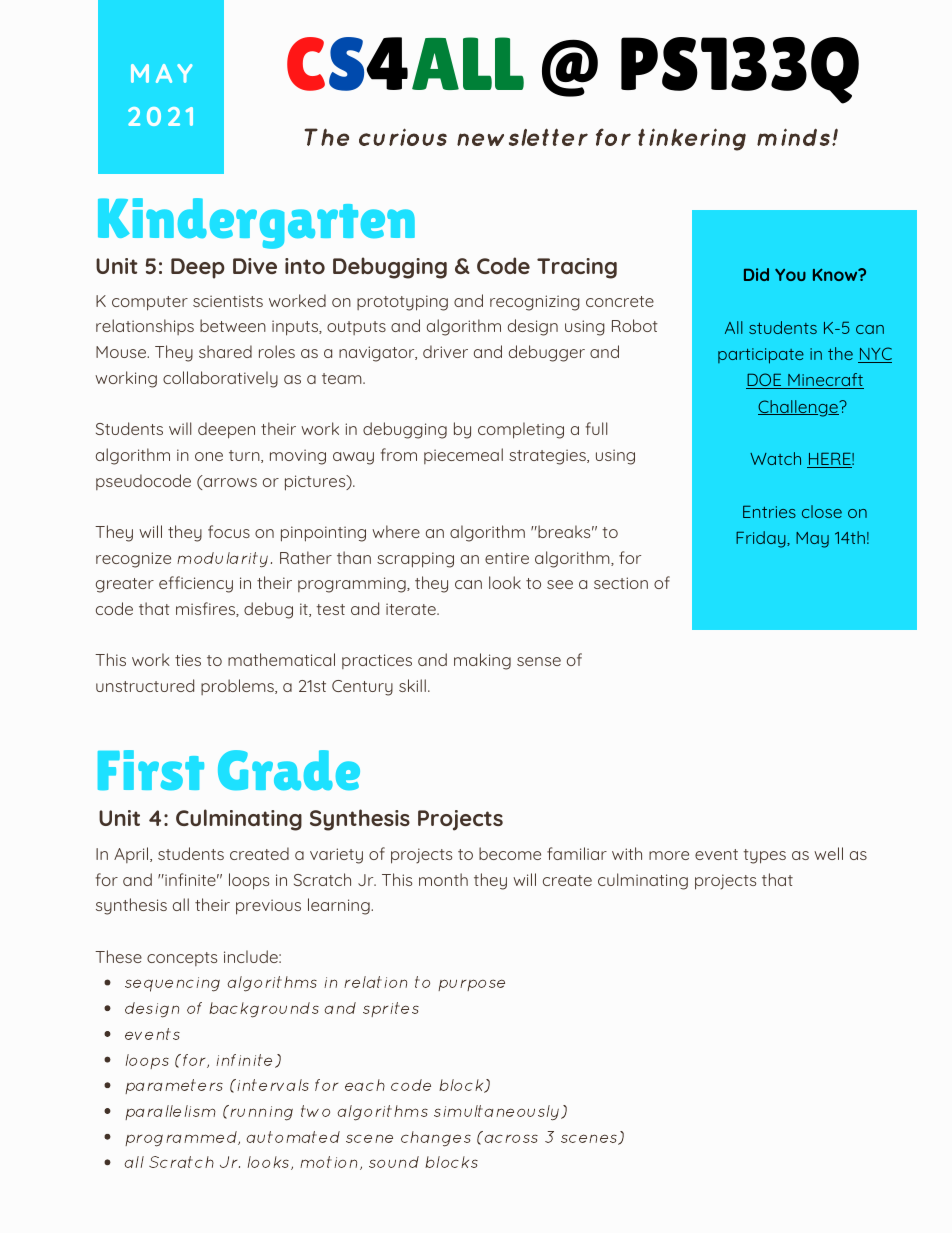 Image resolution: width=952 pixels, height=1233 pixels. What do you see at coordinates (463, 456) in the document?
I see `piecemeal` at bounding box center [463, 456].
